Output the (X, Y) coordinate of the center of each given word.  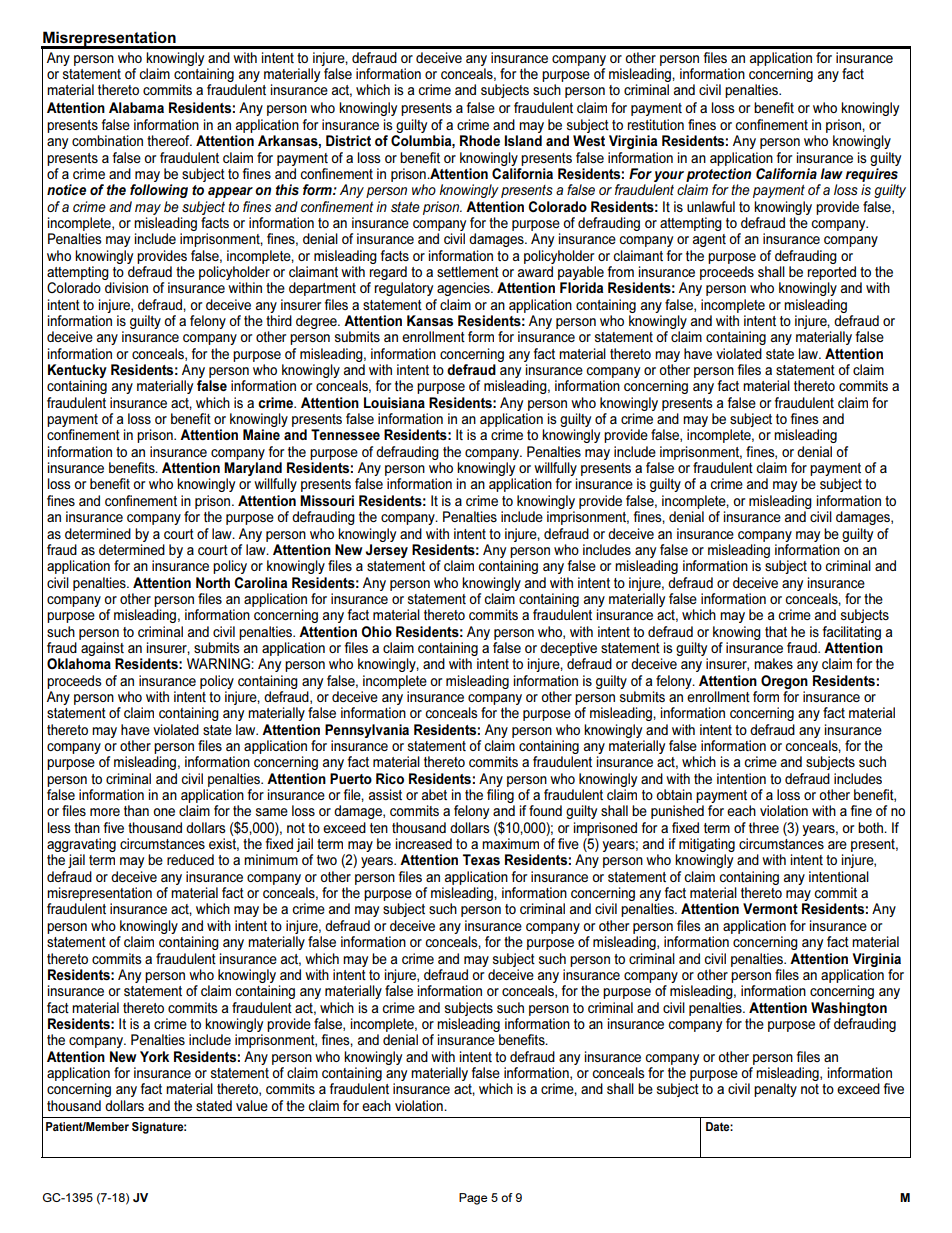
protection (718, 175)
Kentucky (77, 372)
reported (832, 273)
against (102, 649)
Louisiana (394, 402)
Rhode (480, 140)
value (252, 1105)
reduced (190, 859)
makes (773, 663)
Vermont (770, 908)
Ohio (376, 631)
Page (473, 1199)
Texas (481, 859)
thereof (169, 140)
